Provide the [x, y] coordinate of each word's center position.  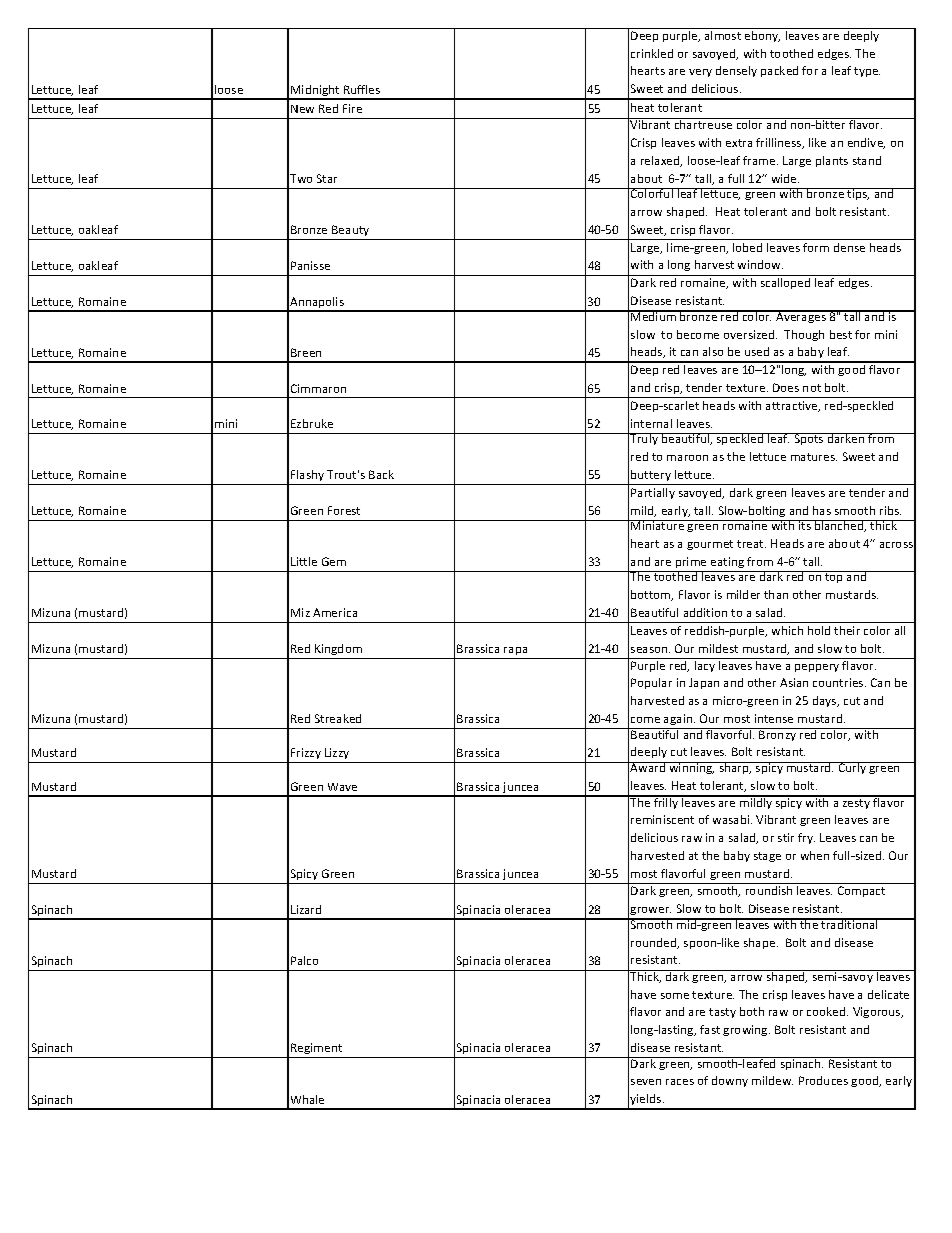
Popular [651, 683]
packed [779, 71]
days [826, 701]
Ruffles [362, 89]
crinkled [652, 53]
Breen [306, 352]
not [812, 388]
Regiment [317, 1050]
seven [646, 1082]
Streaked [338, 718]
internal [651, 423]
